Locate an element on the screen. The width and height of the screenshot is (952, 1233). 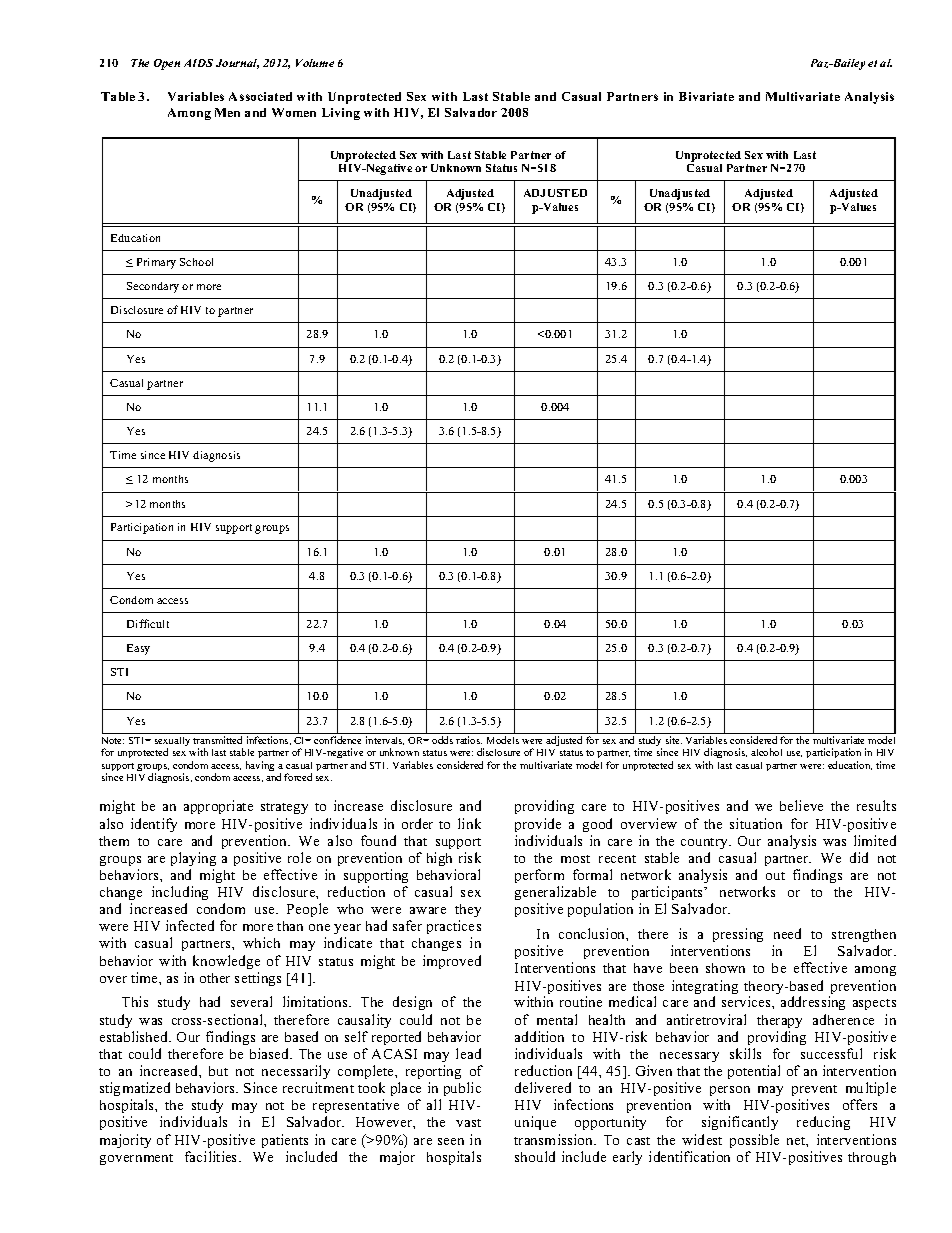
Living is located at coordinates (341, 114).
